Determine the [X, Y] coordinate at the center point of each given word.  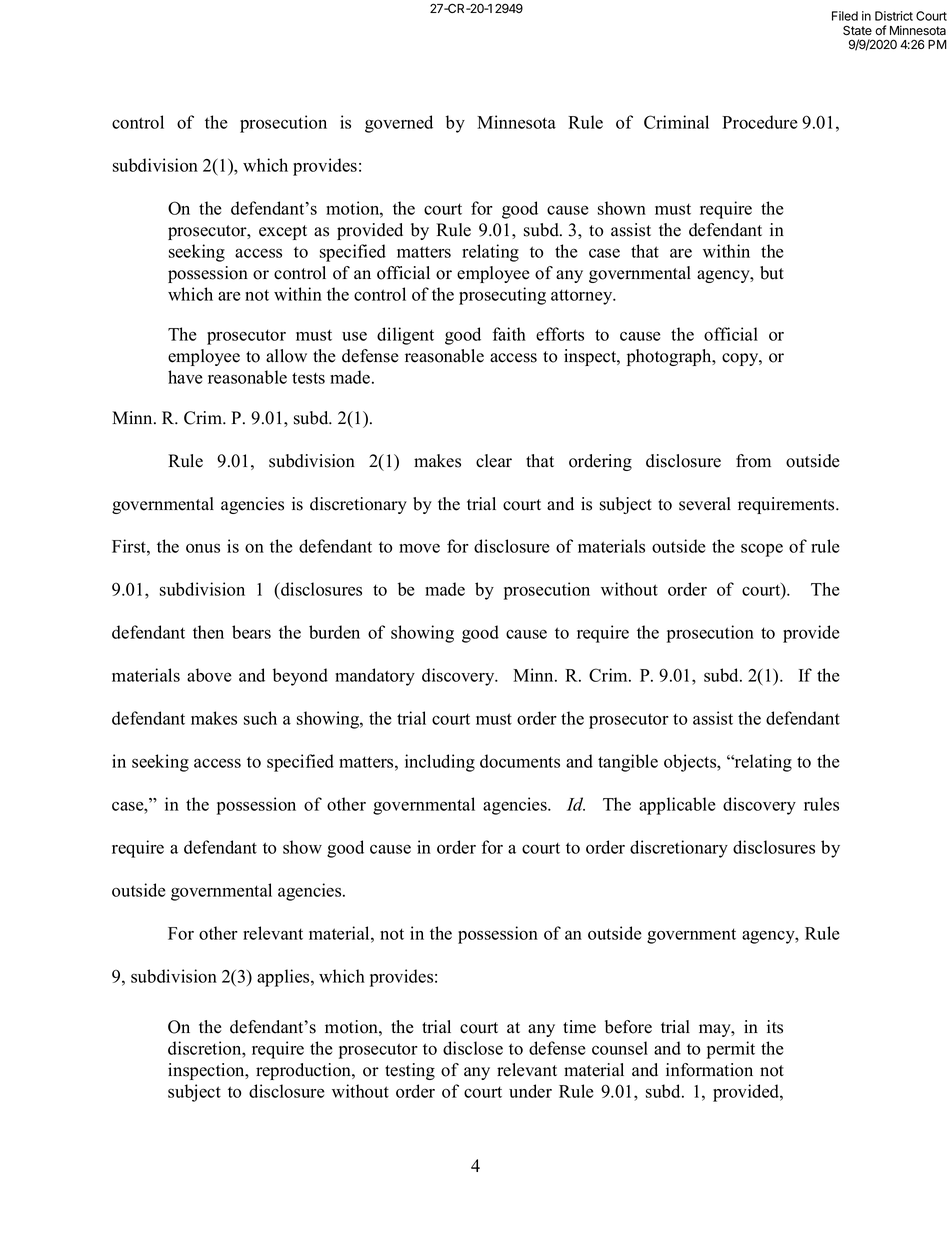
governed [399, 124]
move [419, 548]
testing [410, 1071]
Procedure [760, 122]
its [775, 1027]
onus [203, 548]
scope [762, 550]
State [857, 30]
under [530, 1091]
